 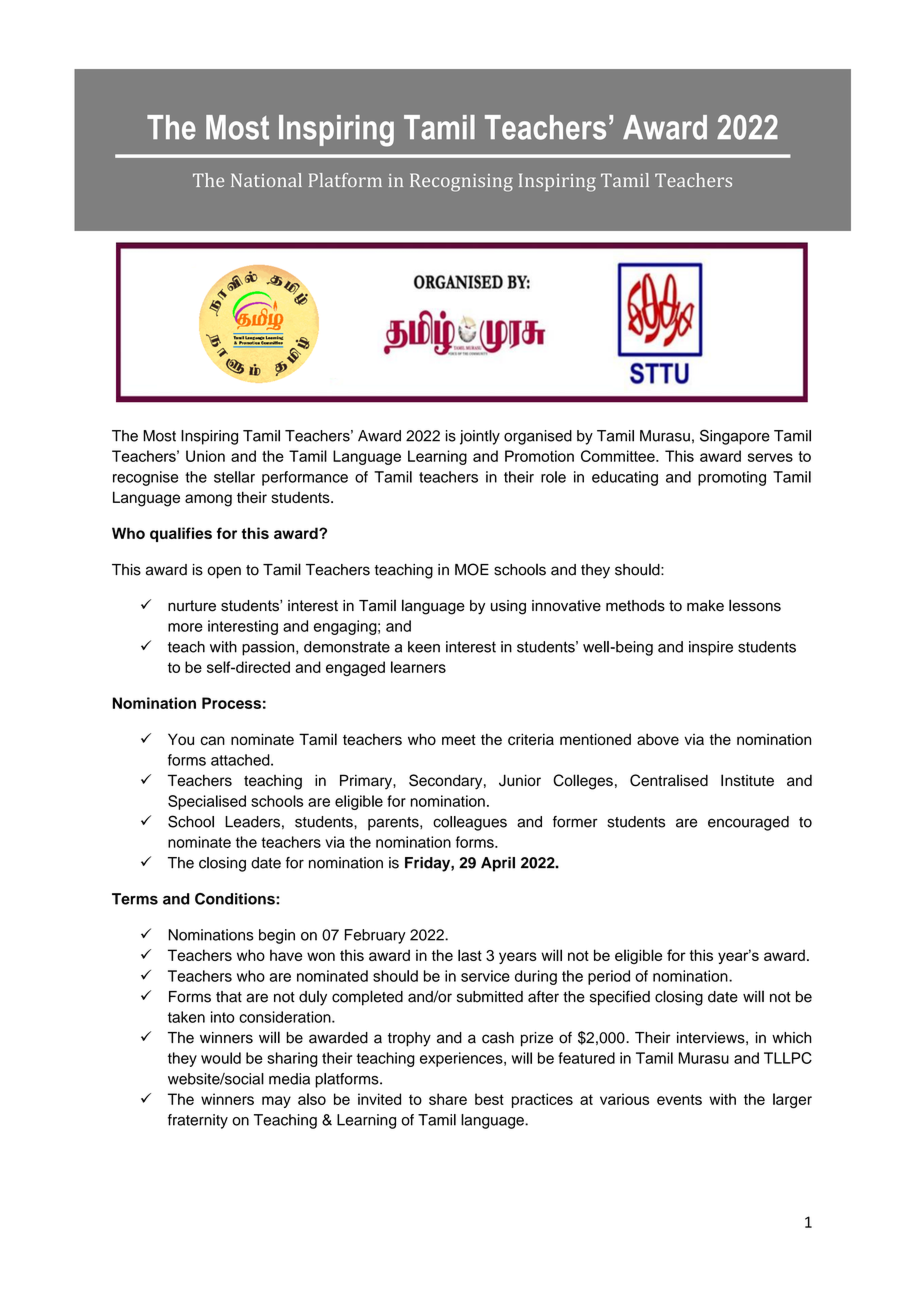 What do you see at coordinates (198, 1121) in the page?
I see `fraternity` at bounding box center [198, 1121].
